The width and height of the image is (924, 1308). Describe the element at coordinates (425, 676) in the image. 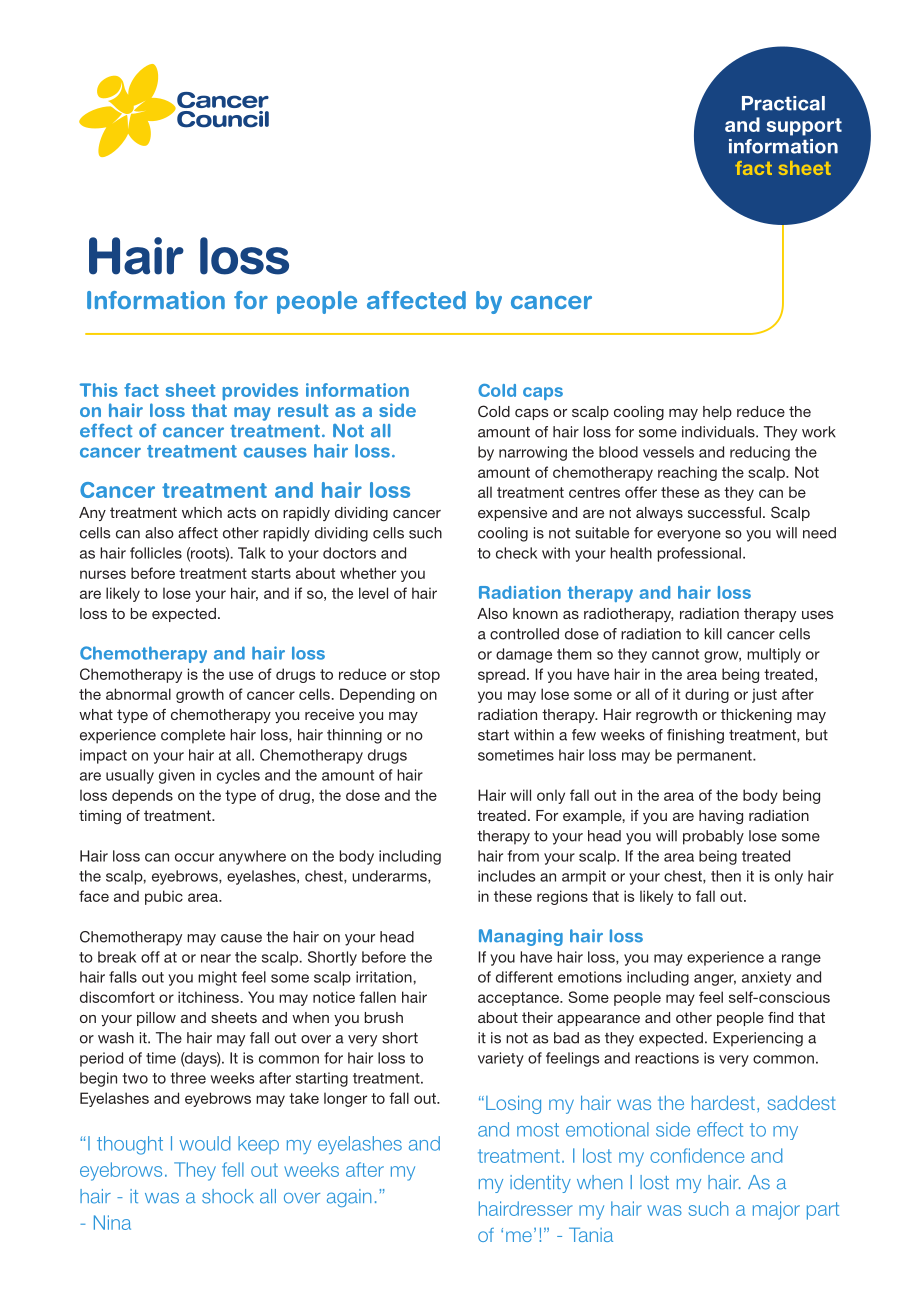

I see `stop` at that location.
